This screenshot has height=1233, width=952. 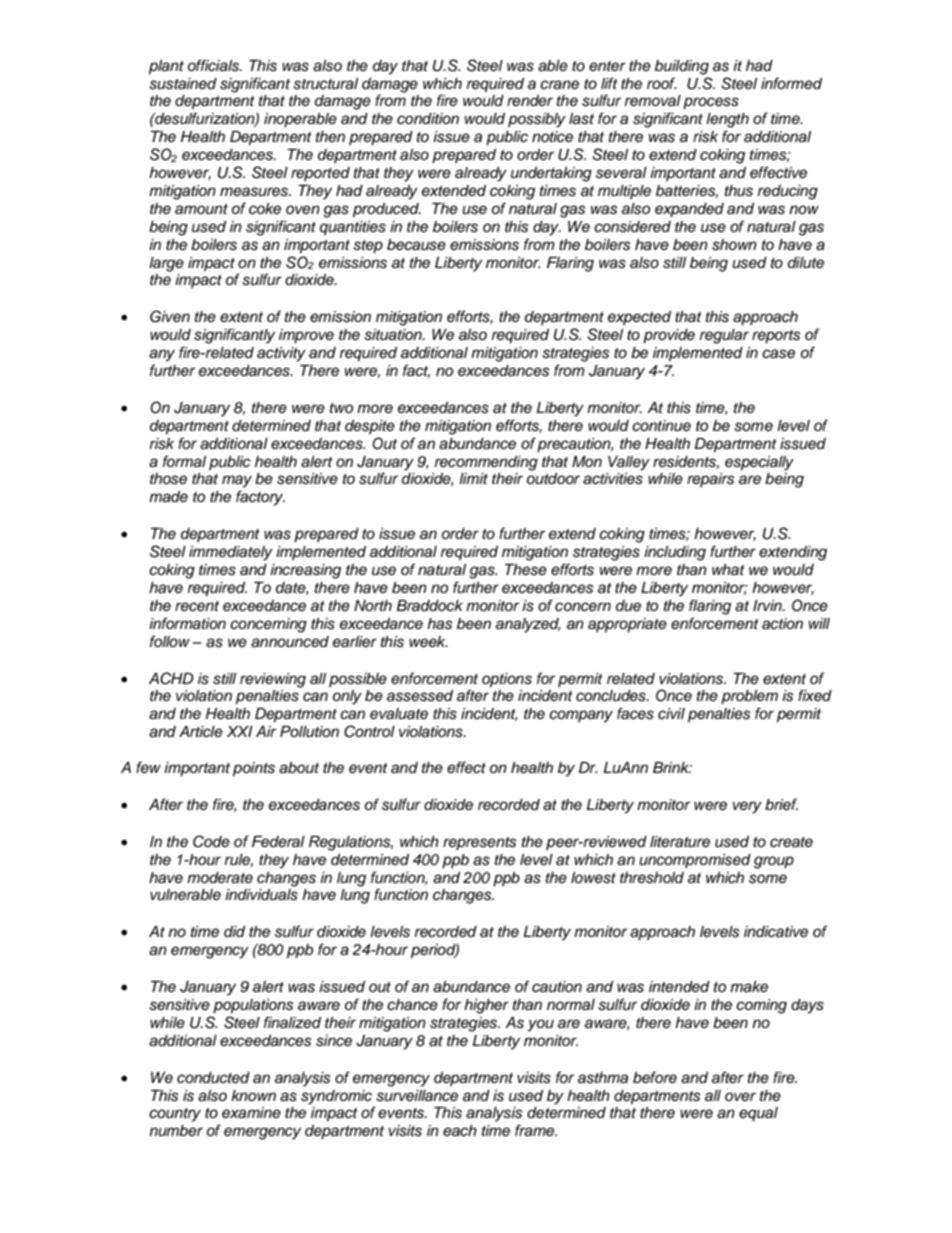 I want to click on each, so click(x=460, y=1131).
